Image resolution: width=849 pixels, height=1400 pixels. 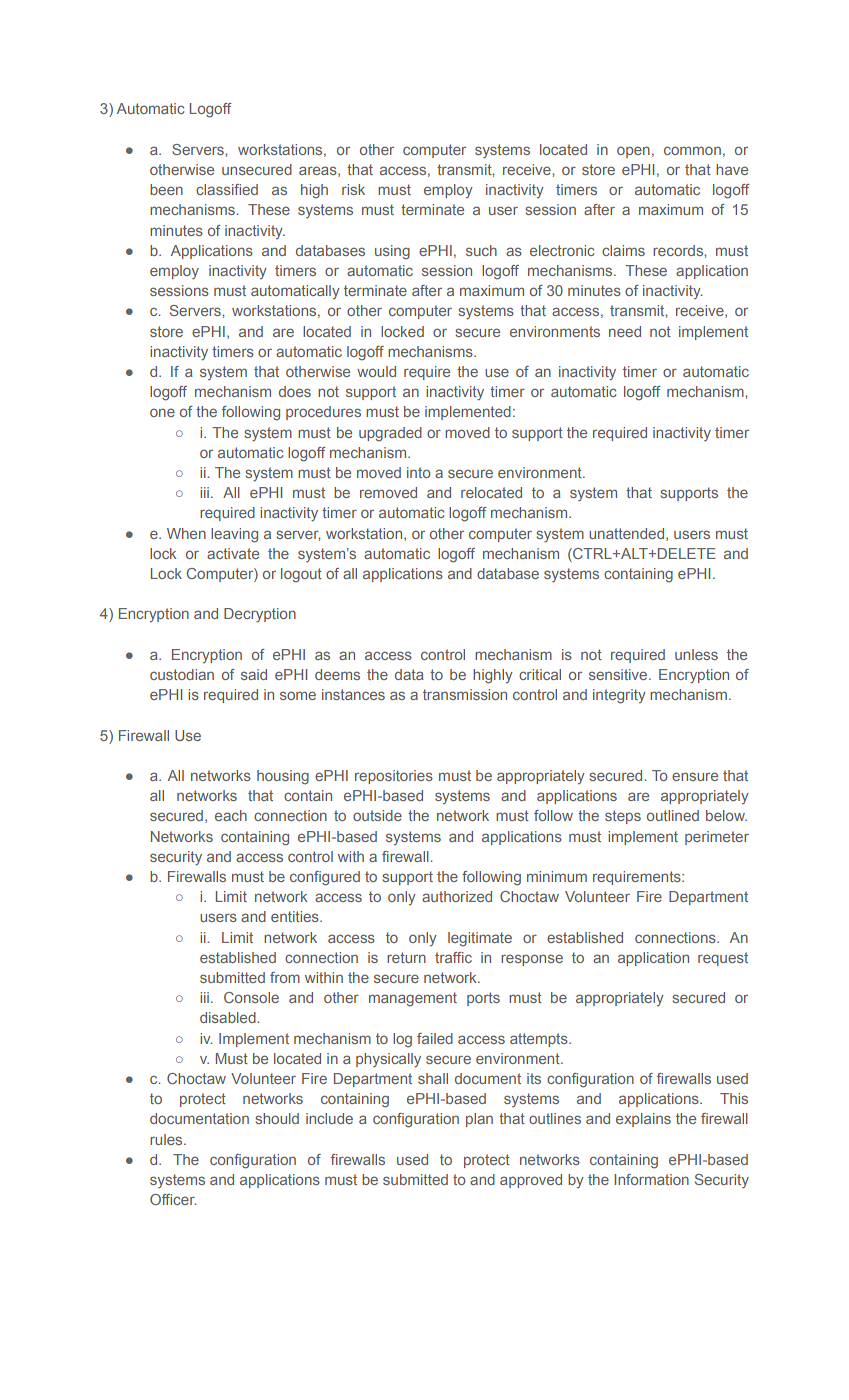 I want to click on into, so click(x=418, y=472).
